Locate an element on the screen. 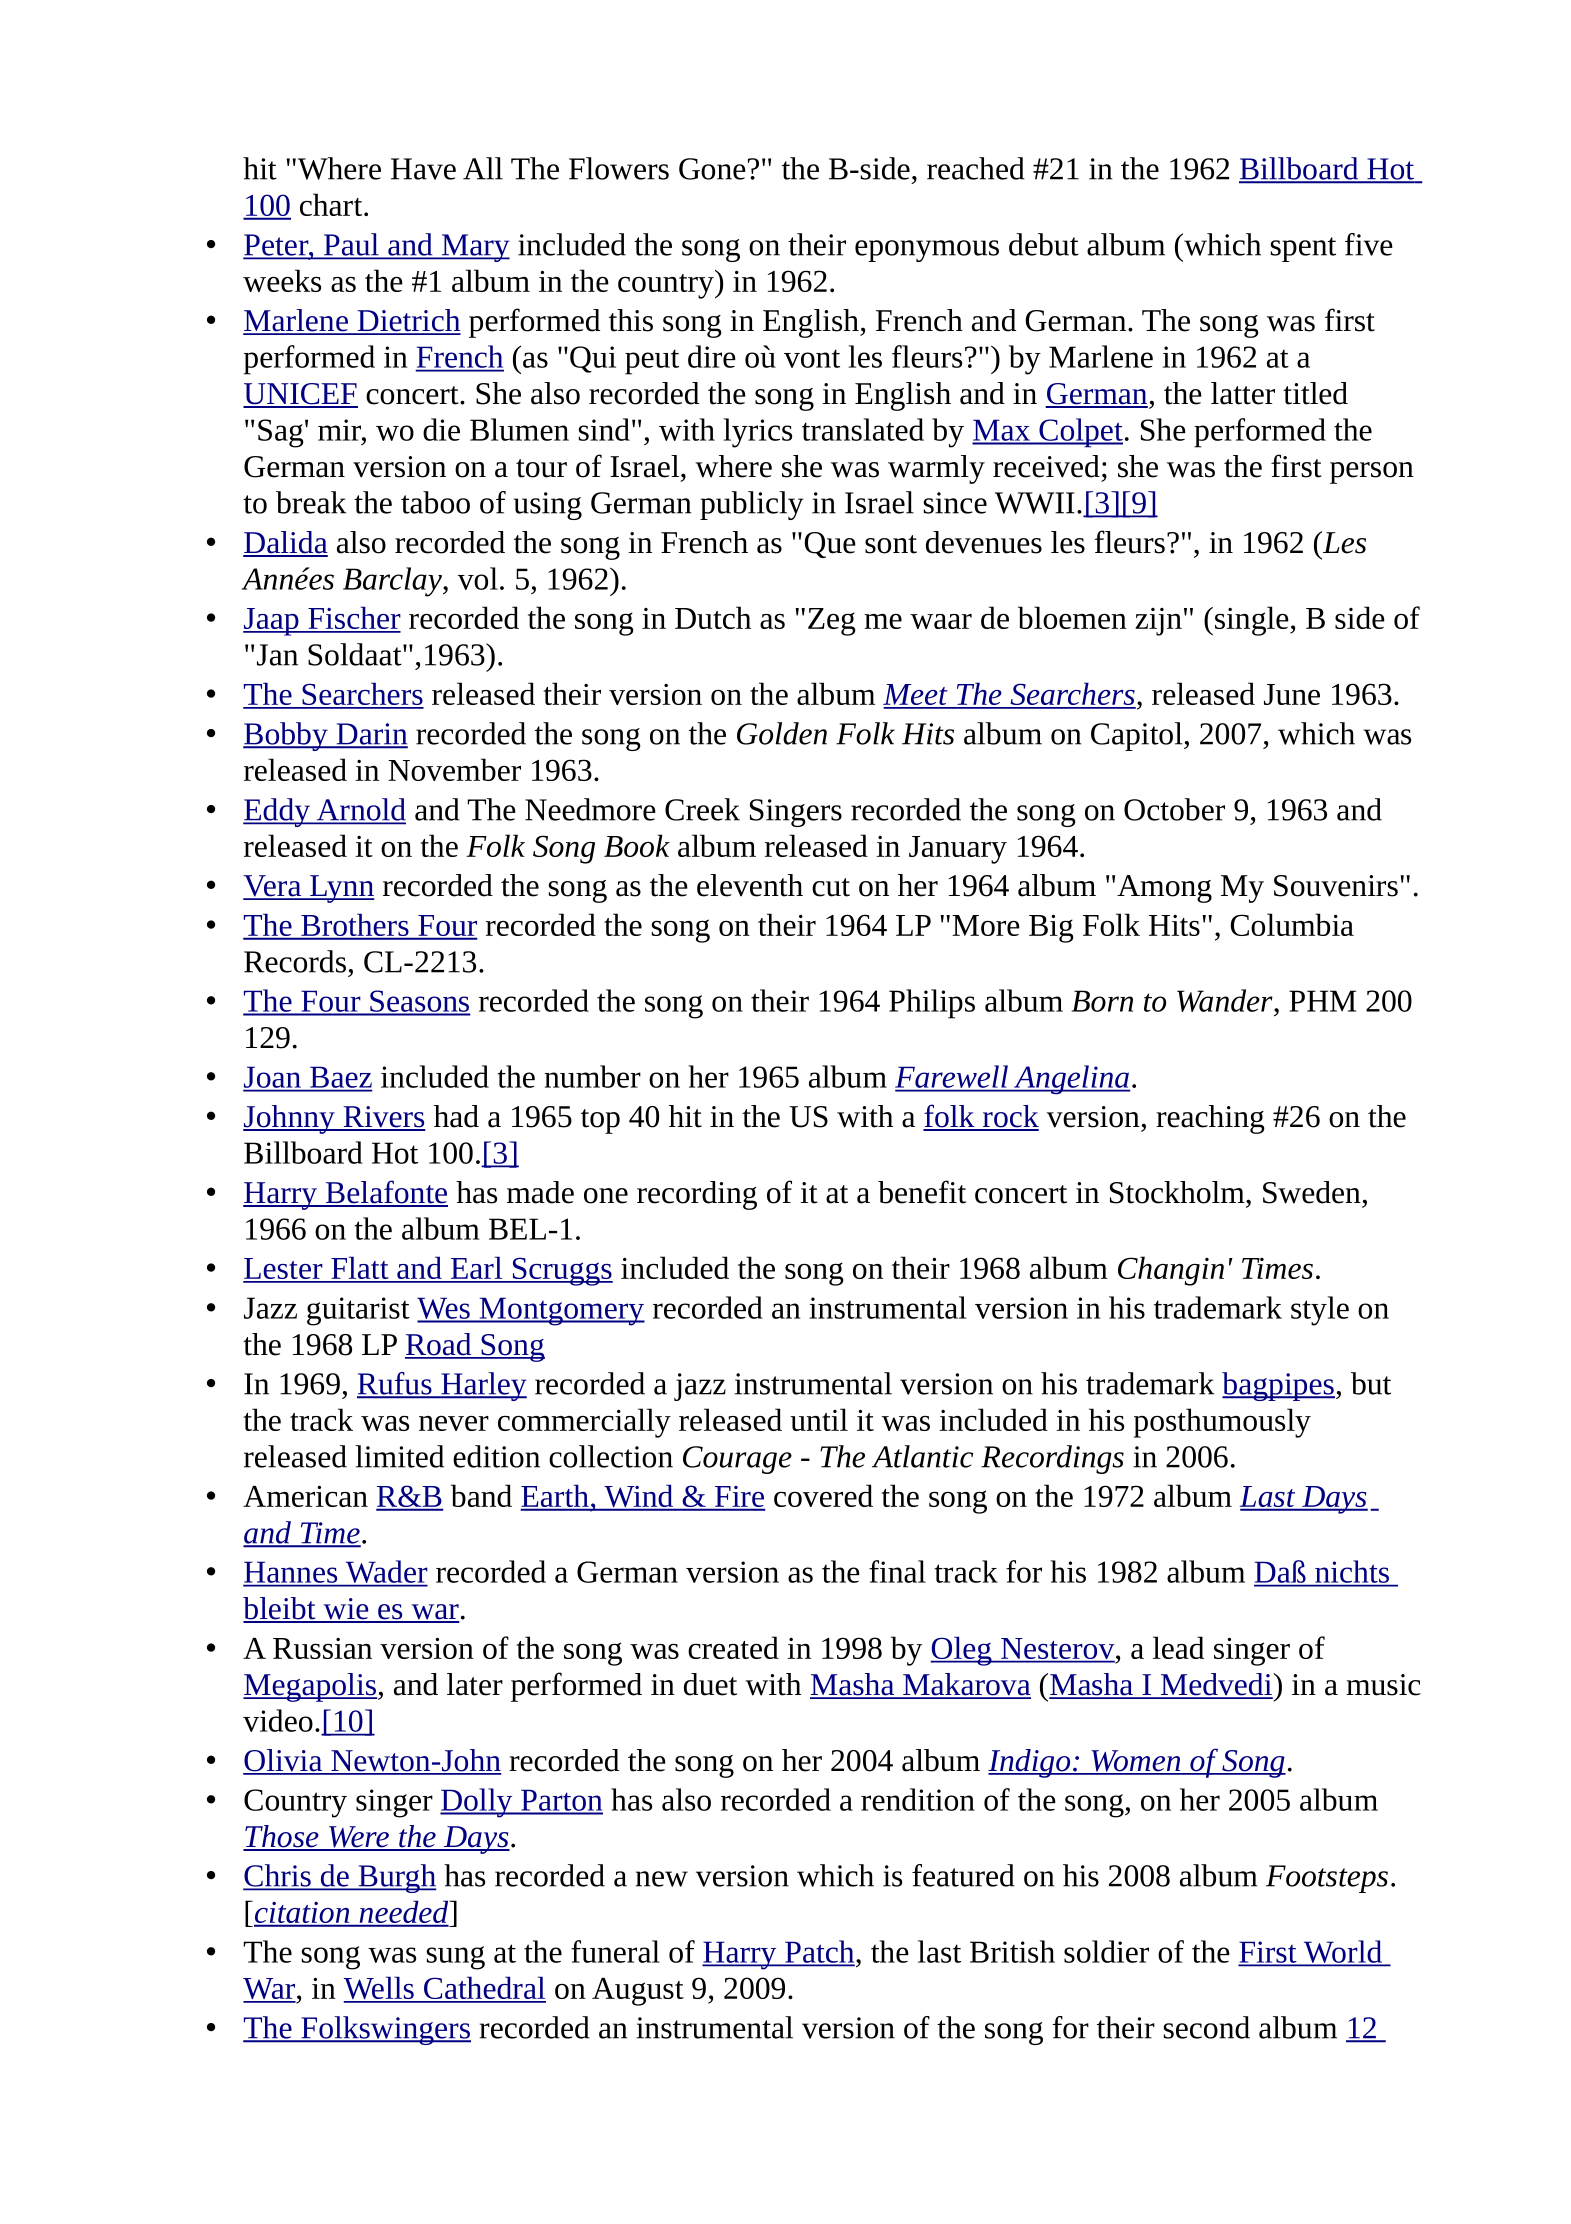  Paul is located at coordinates (351, 245).
